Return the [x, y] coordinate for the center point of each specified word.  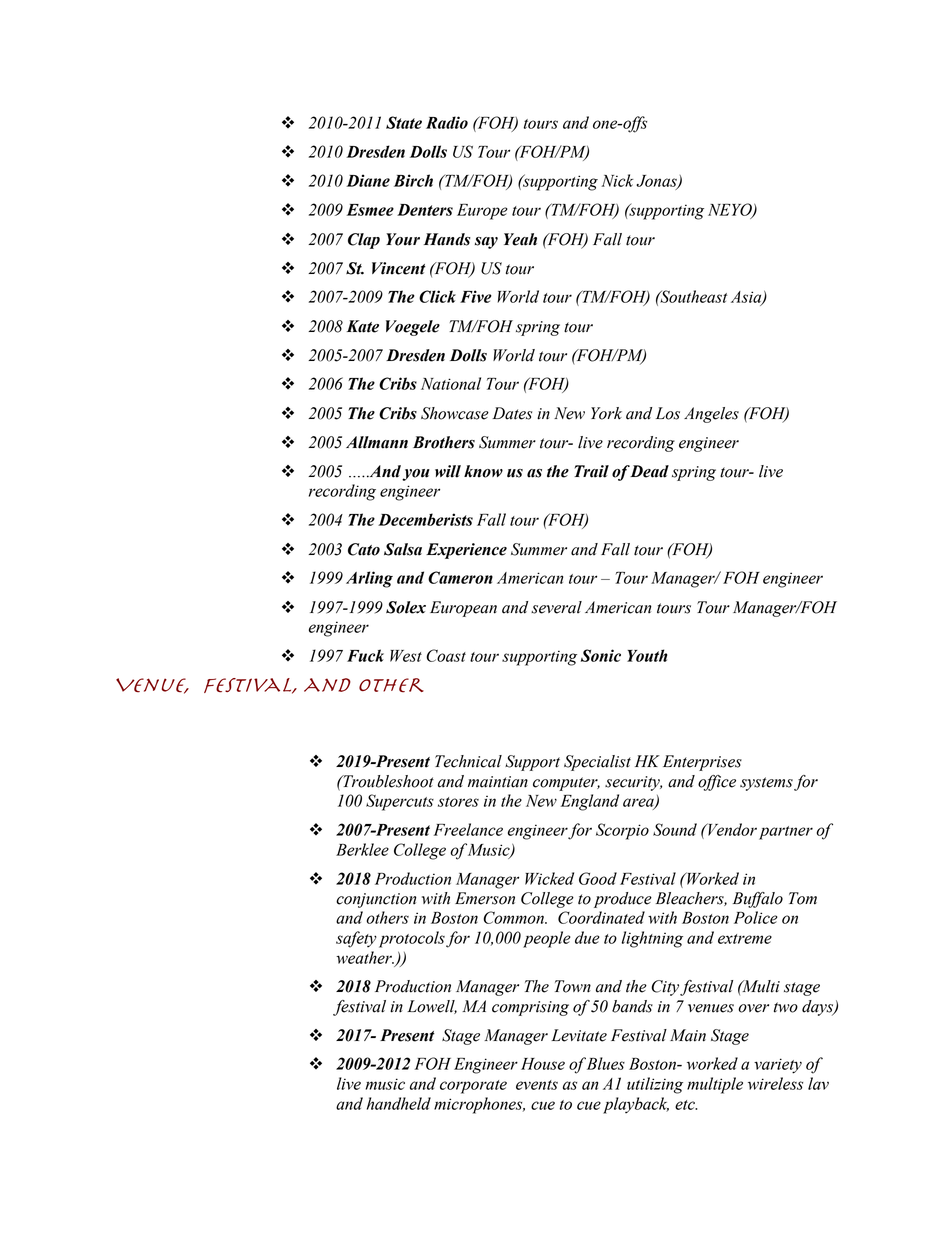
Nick [617, 180]
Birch [413, 180]
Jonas [657, 182]
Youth [647, 655]
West [406, 656]
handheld [399, 1103]
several [556, 607]
